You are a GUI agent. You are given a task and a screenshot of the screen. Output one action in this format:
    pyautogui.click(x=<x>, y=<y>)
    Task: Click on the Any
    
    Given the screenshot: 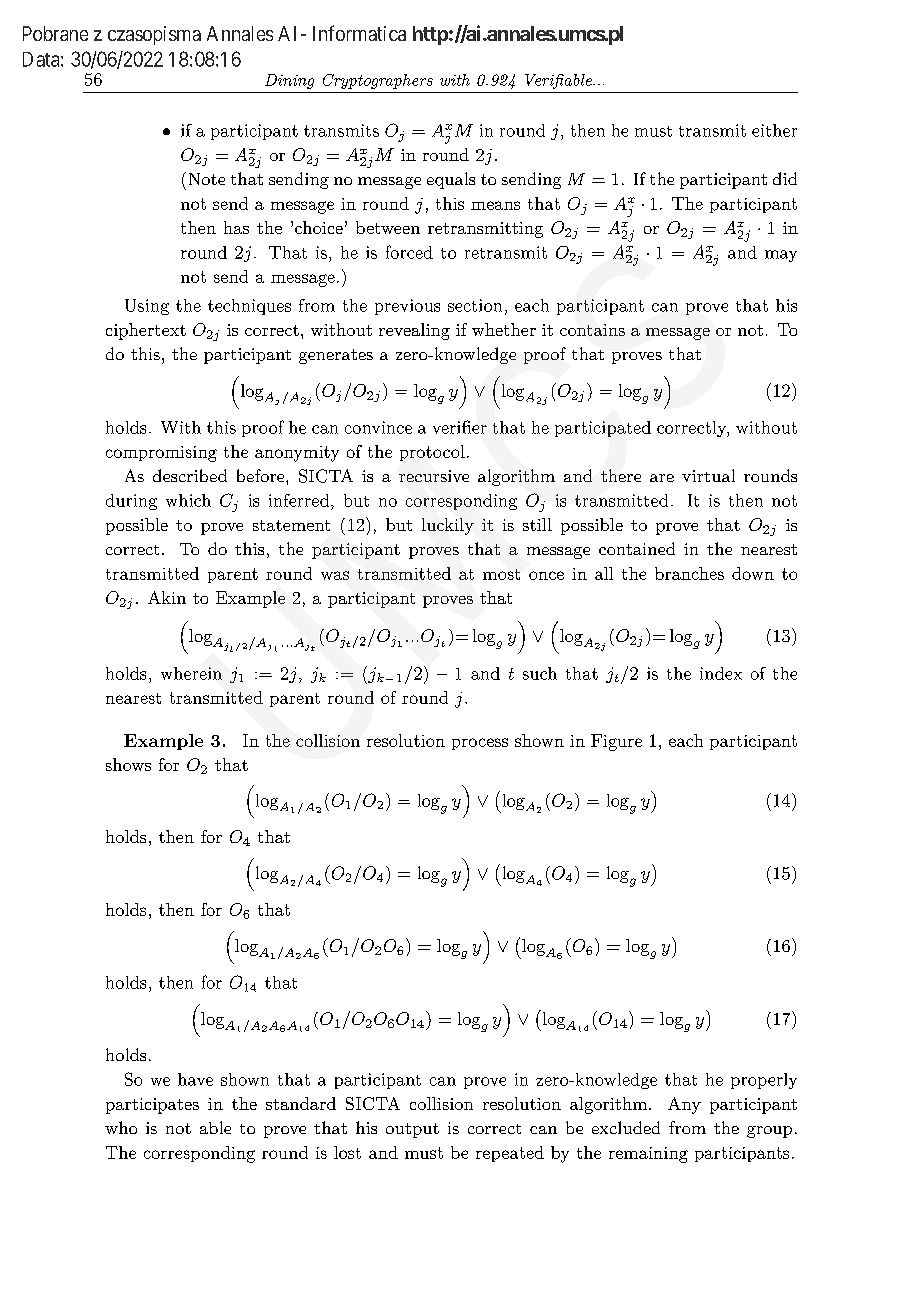 What is the action you would take?
    pyautogui.click(x=684, y=1105)
